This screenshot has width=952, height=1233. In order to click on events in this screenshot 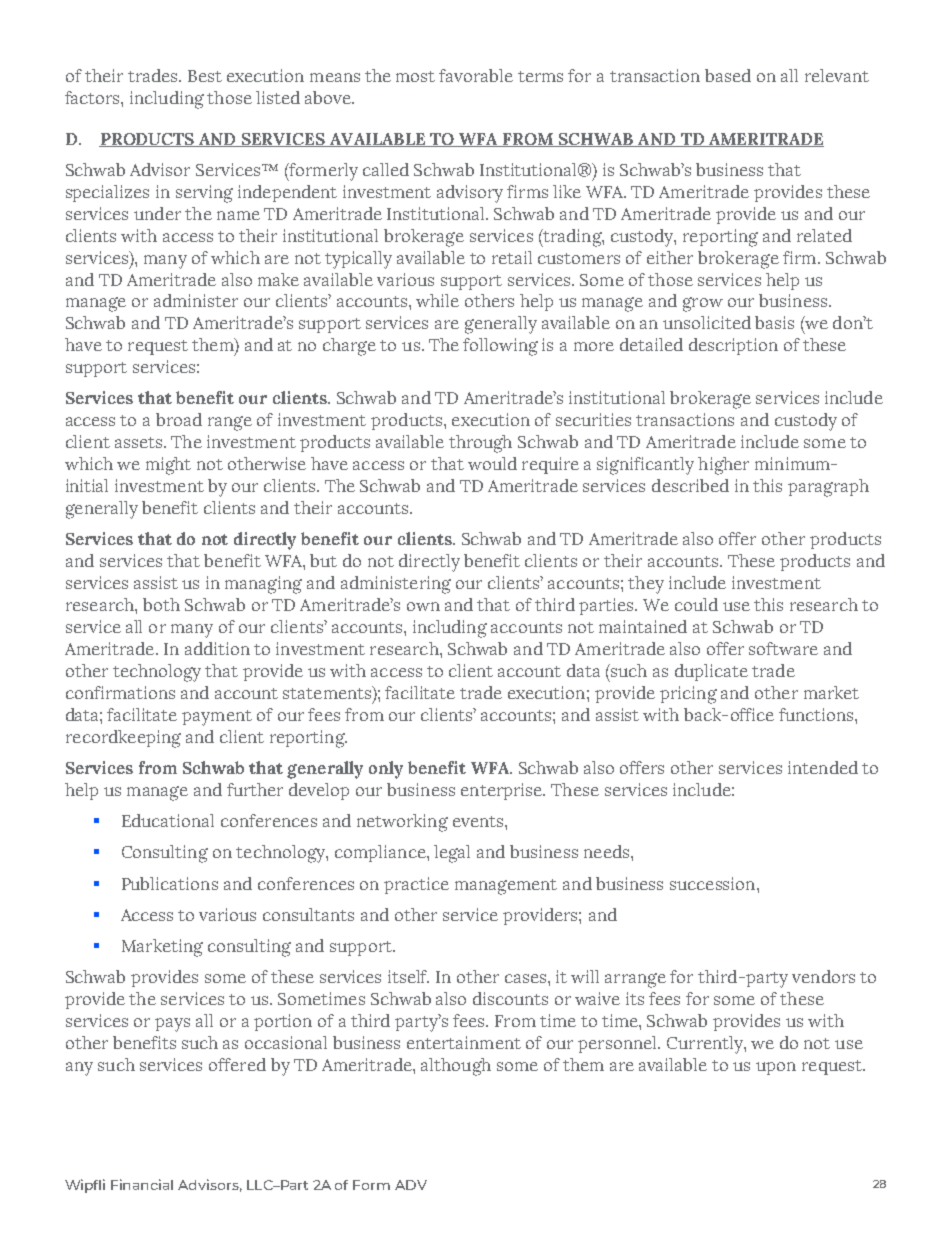, I will do `click(479, 821)`.
